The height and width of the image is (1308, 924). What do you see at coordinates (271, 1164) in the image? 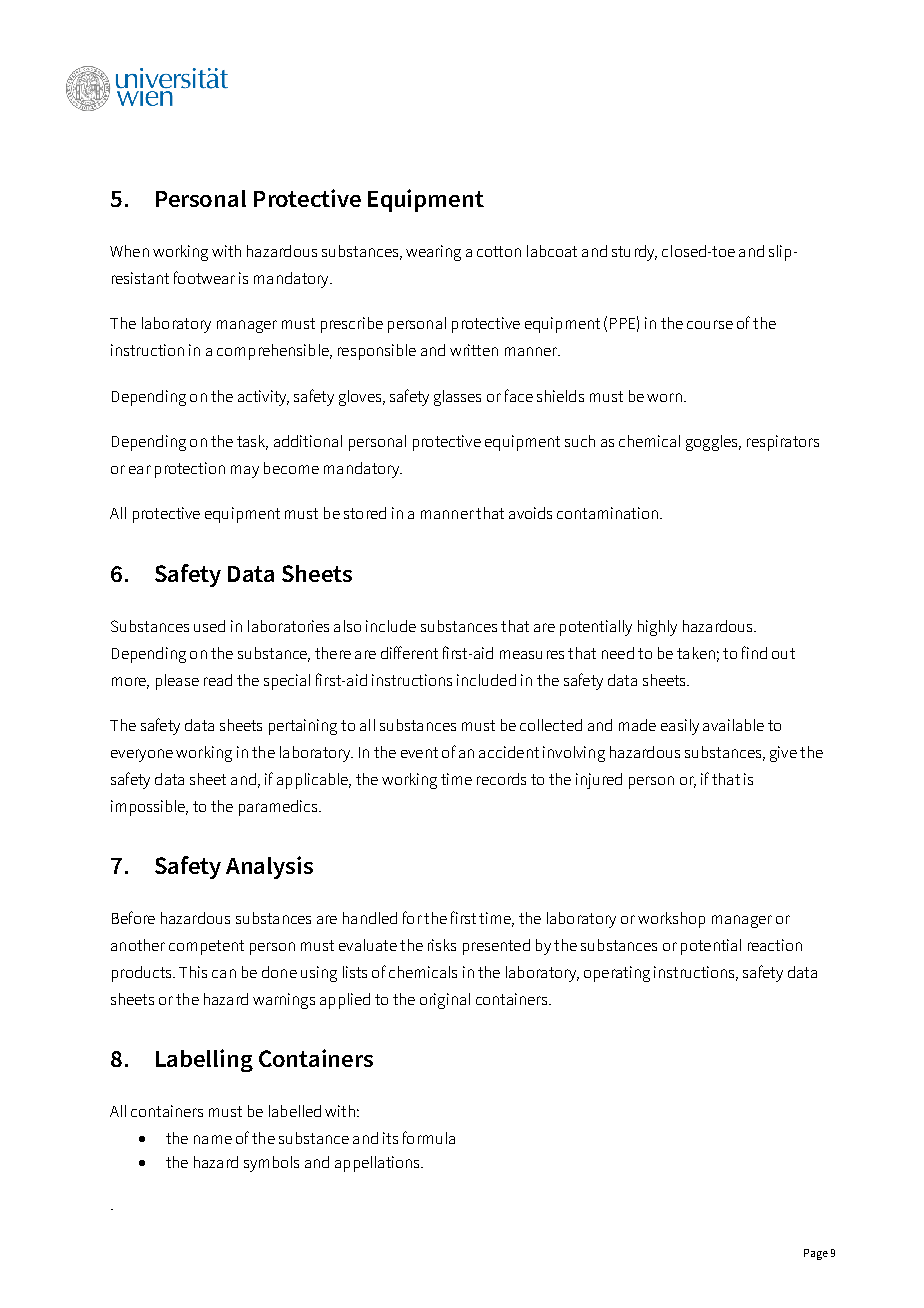
I see `symbols` at bounding box center [271, 1164].
